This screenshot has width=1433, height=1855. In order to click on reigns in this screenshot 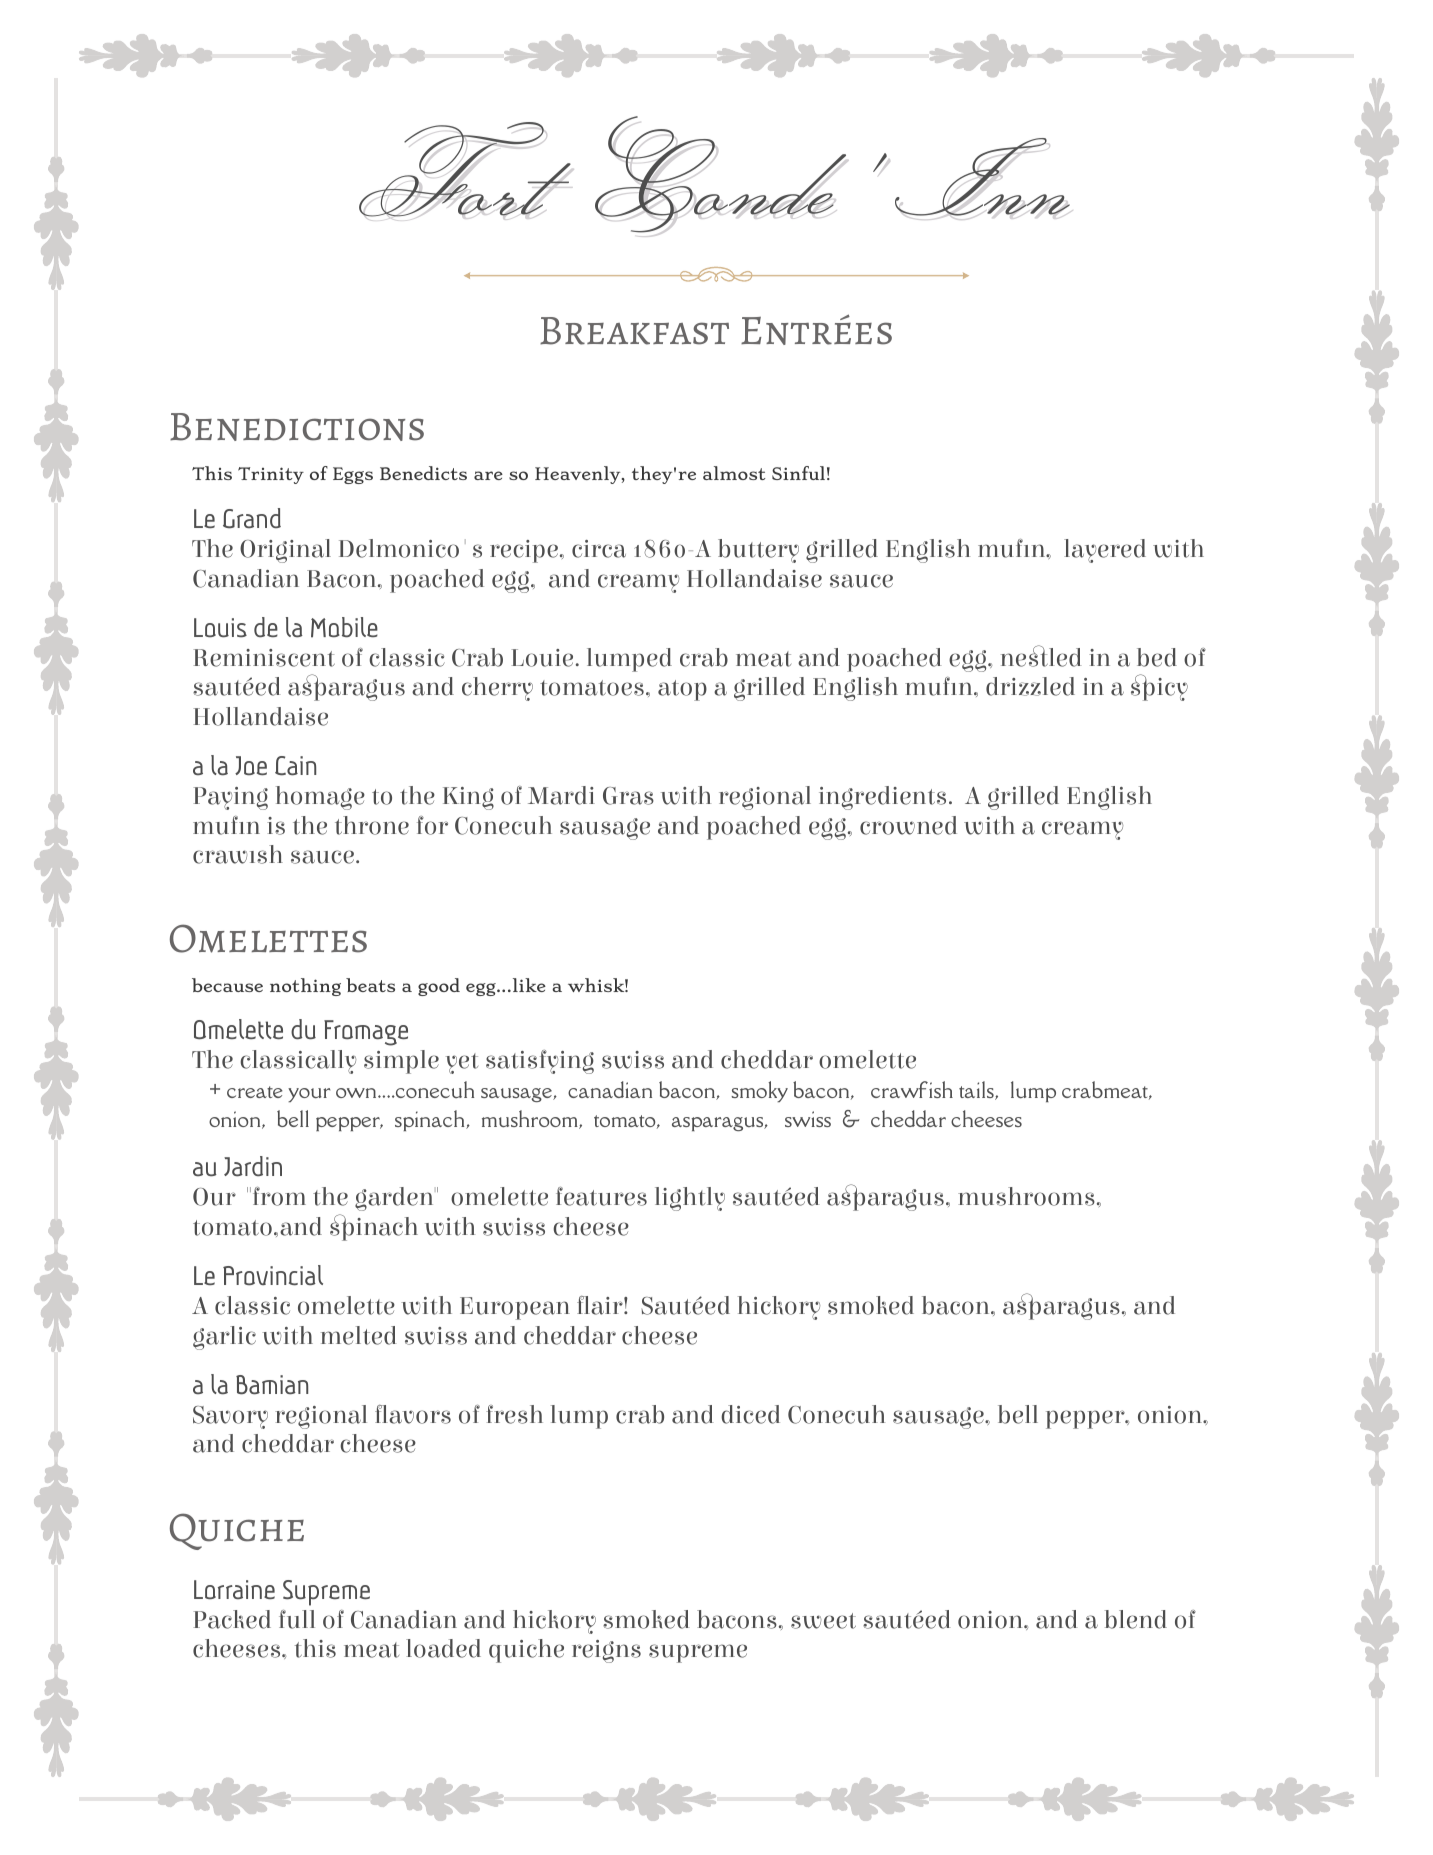, I will do `click(606, 1651)`.
